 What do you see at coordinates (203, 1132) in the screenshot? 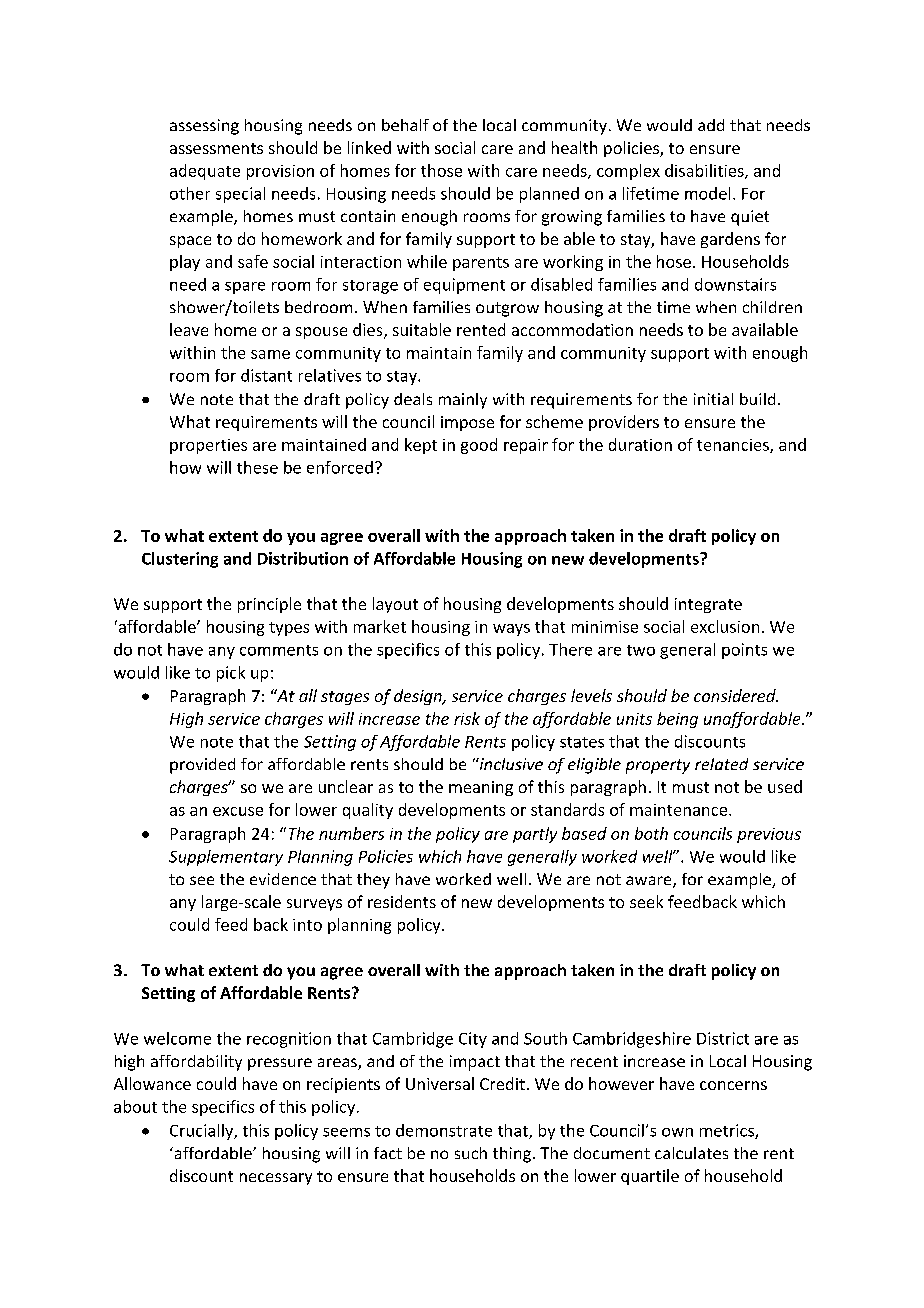
I see `Crucially` at bounding box center [203, 1132].
